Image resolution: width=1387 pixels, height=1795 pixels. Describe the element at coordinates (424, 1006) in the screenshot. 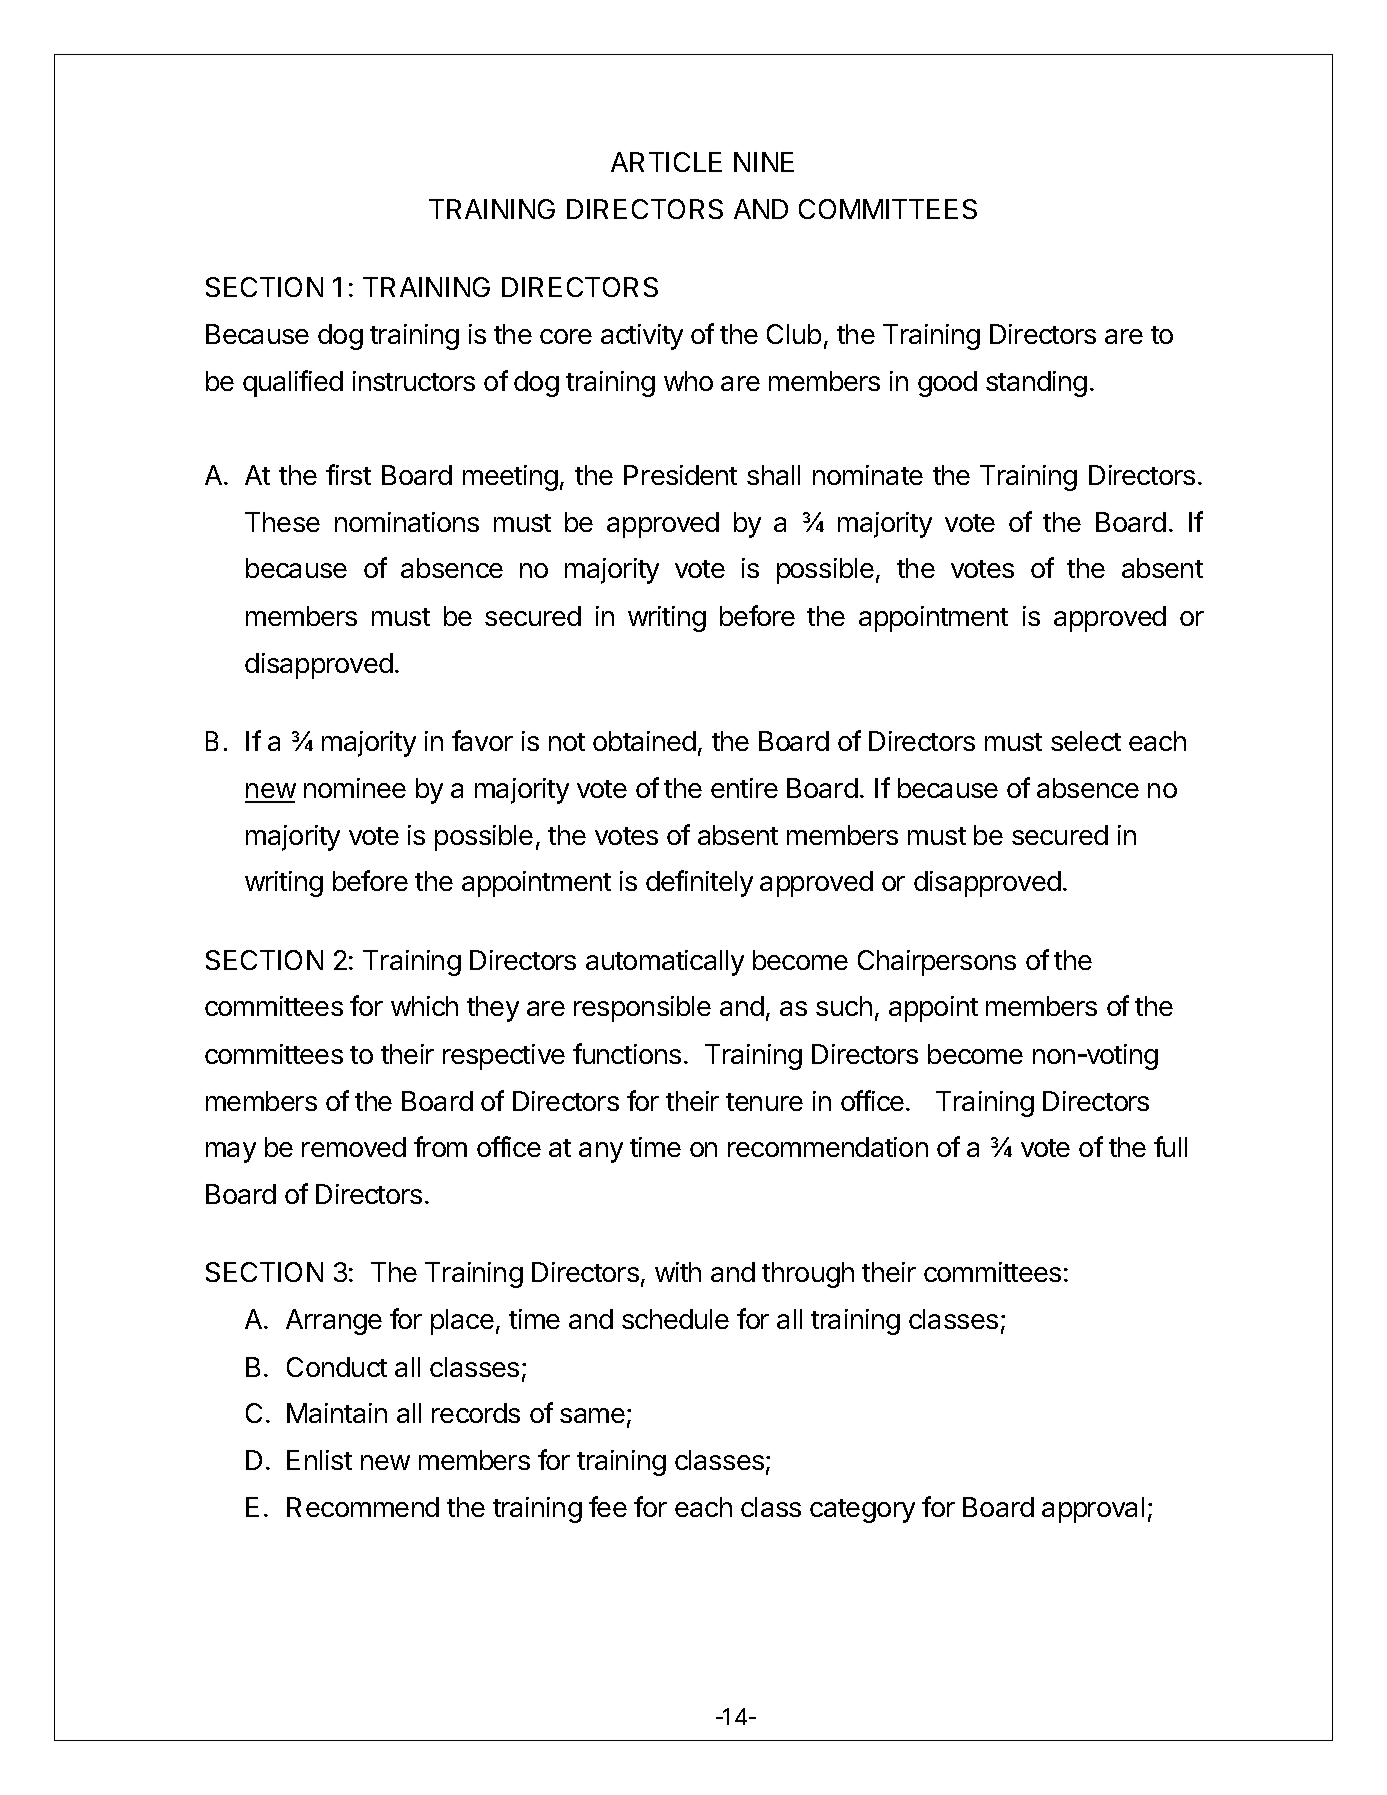

I see `which` at that location.
